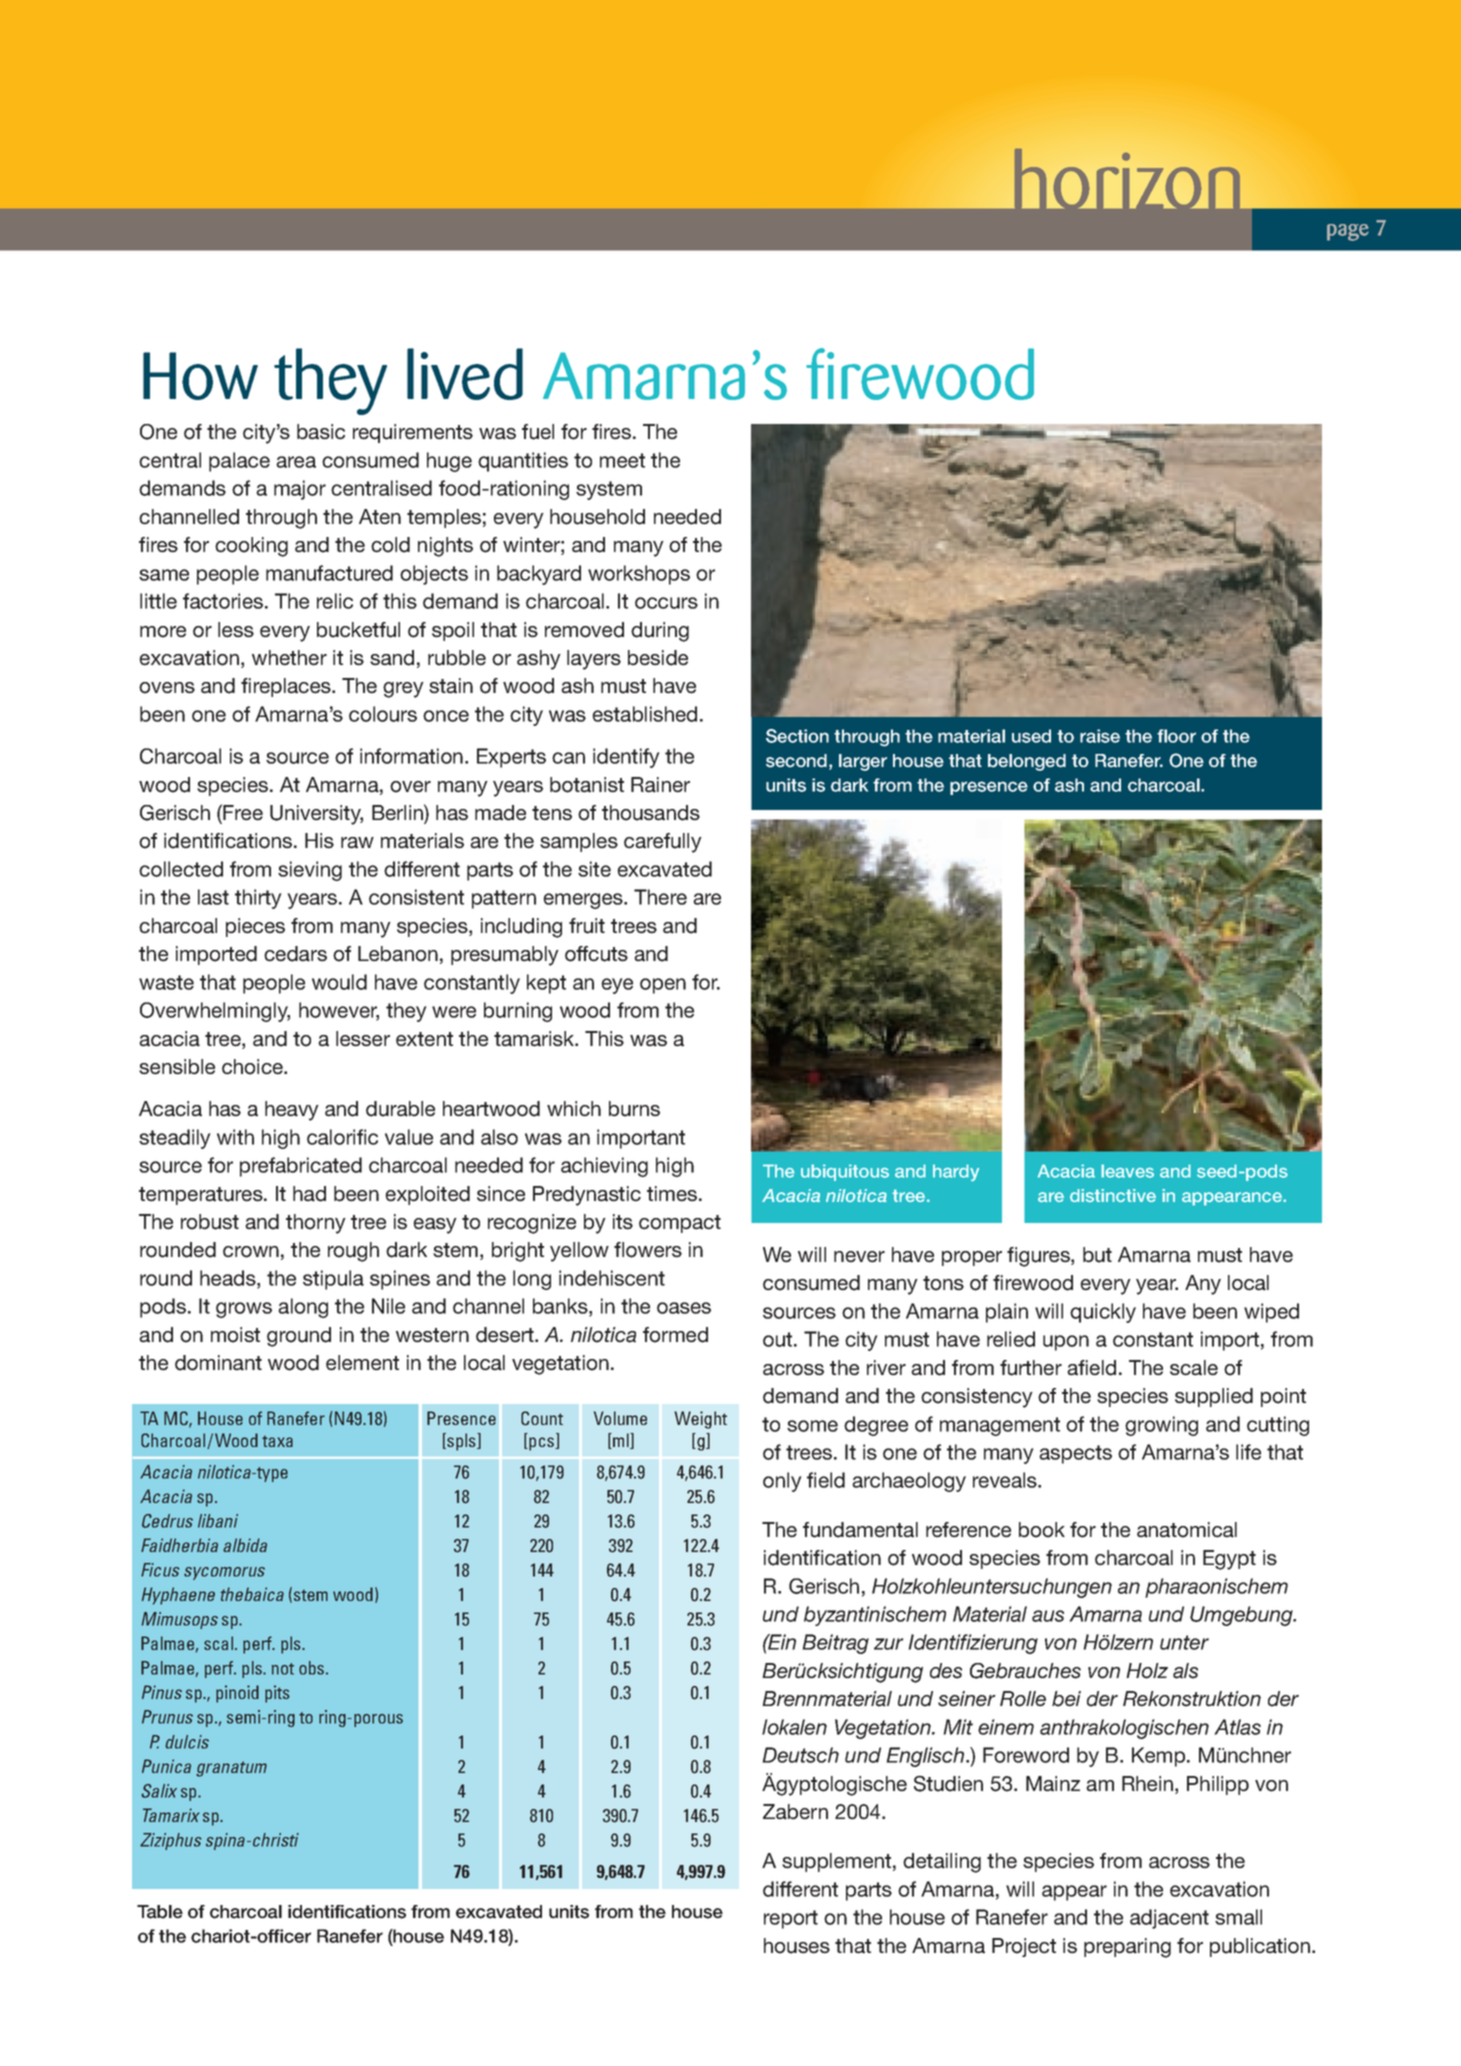  What do you see at coordinates (1348, 232) in the page?
I see `page` at bounding box center [1348, 232].
